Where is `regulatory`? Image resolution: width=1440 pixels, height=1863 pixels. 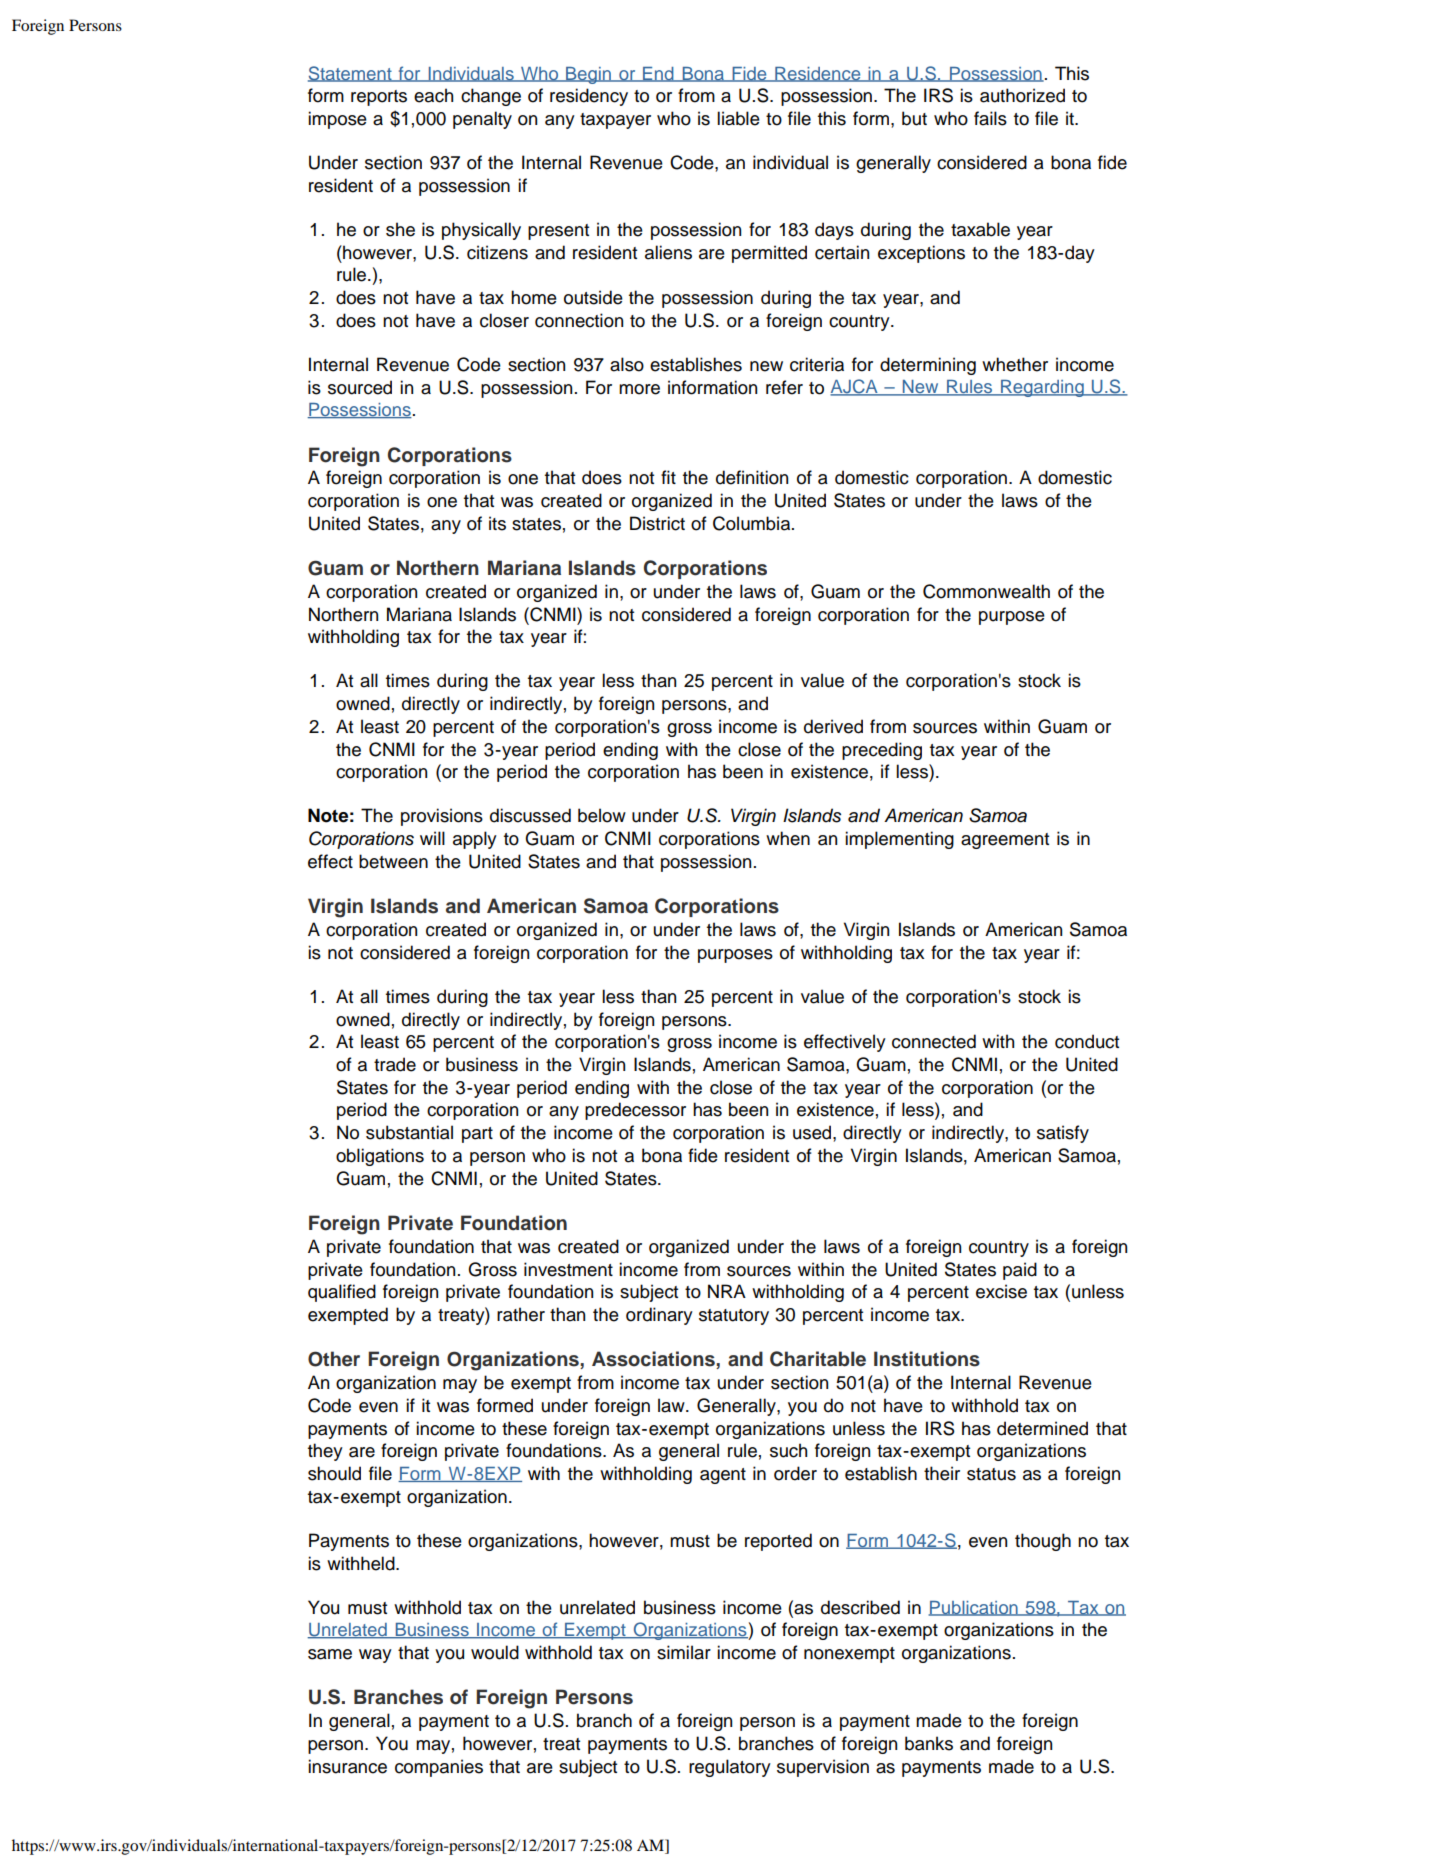 regulatory is located at coordinates (730, 1768).
